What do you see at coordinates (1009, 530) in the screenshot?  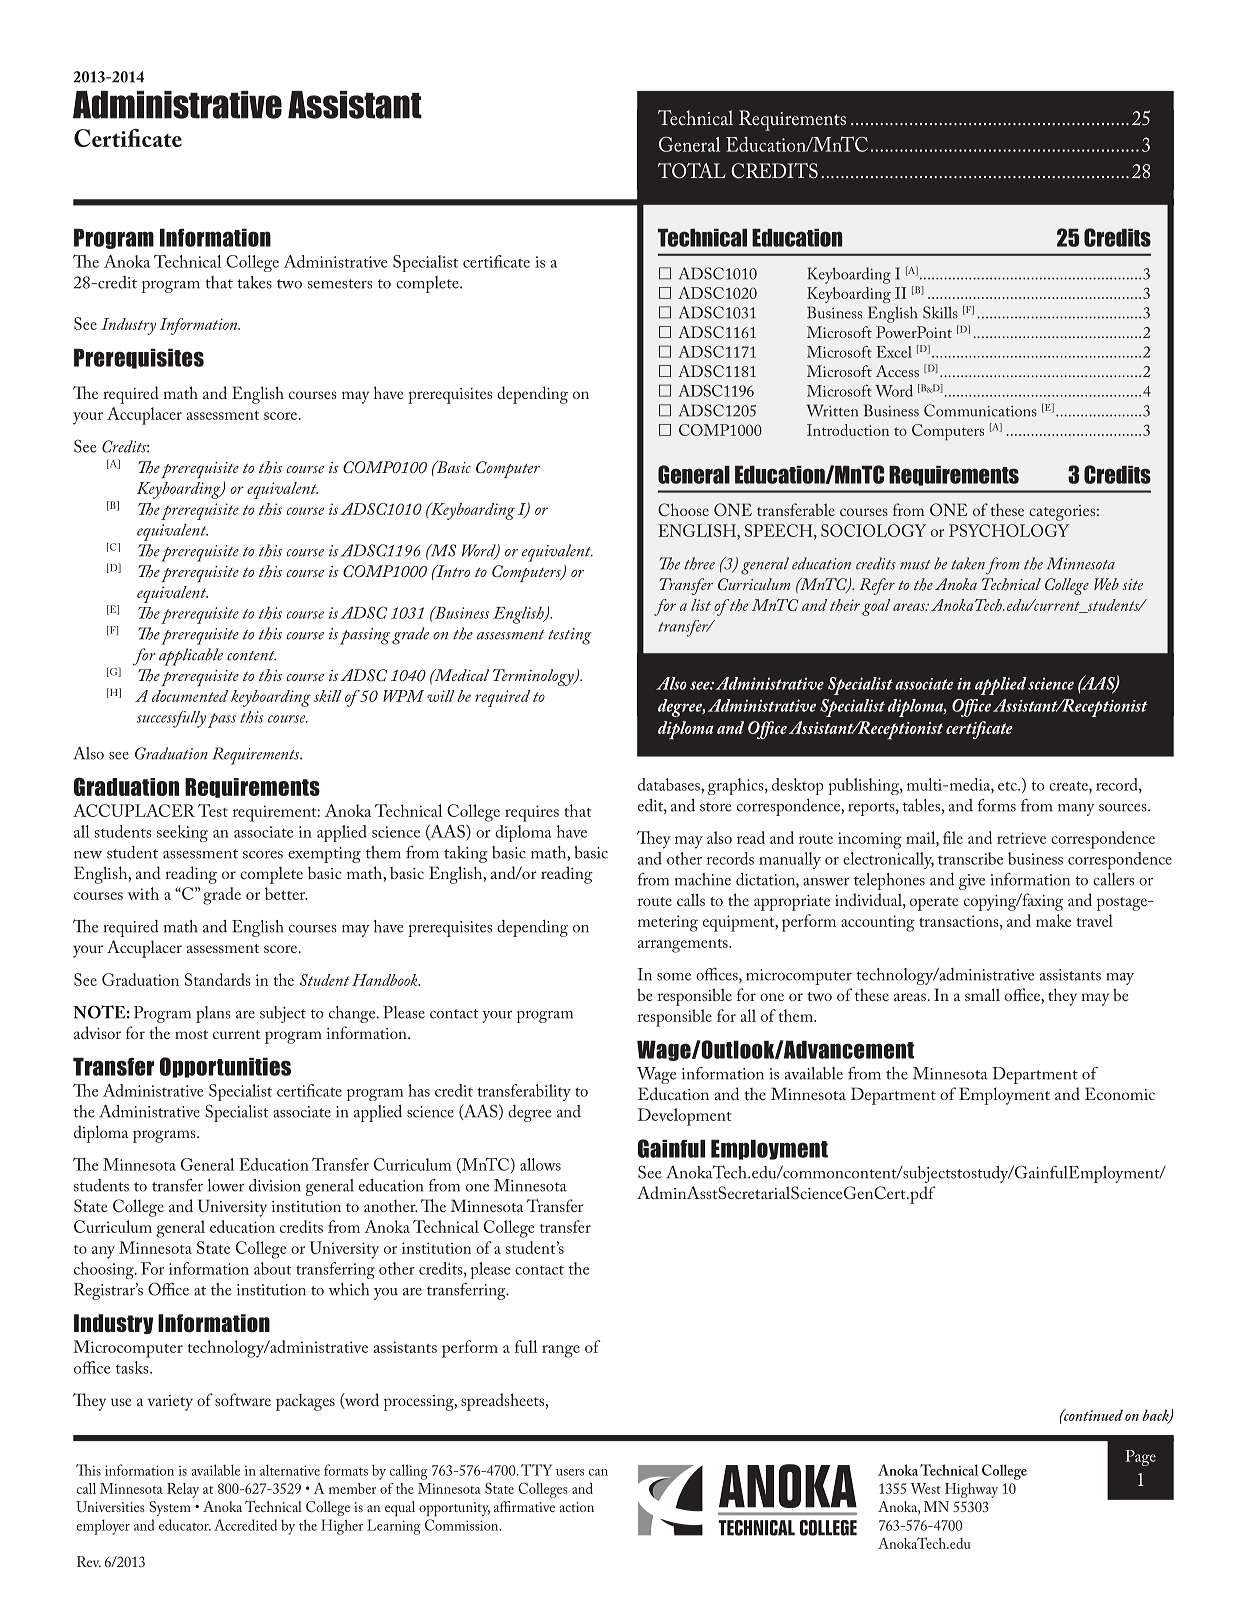 I see `PSYCHOLOGY` at bounding box center [1009, 530].
